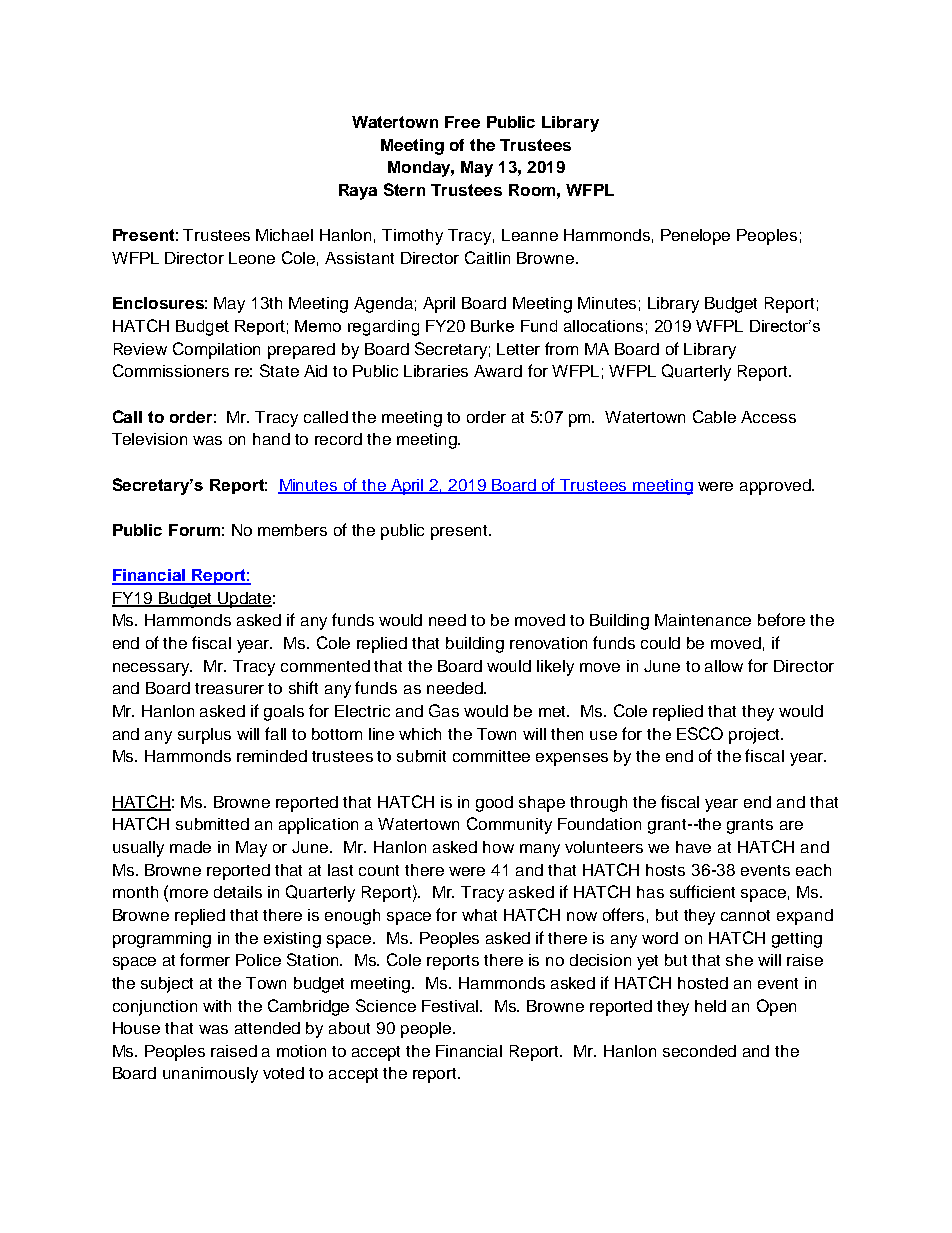 The image size is (952, 1233). What do you see at coordinates (714, 416) in the screenshot?
I see `Cable` at bounding box center [714, 416].
